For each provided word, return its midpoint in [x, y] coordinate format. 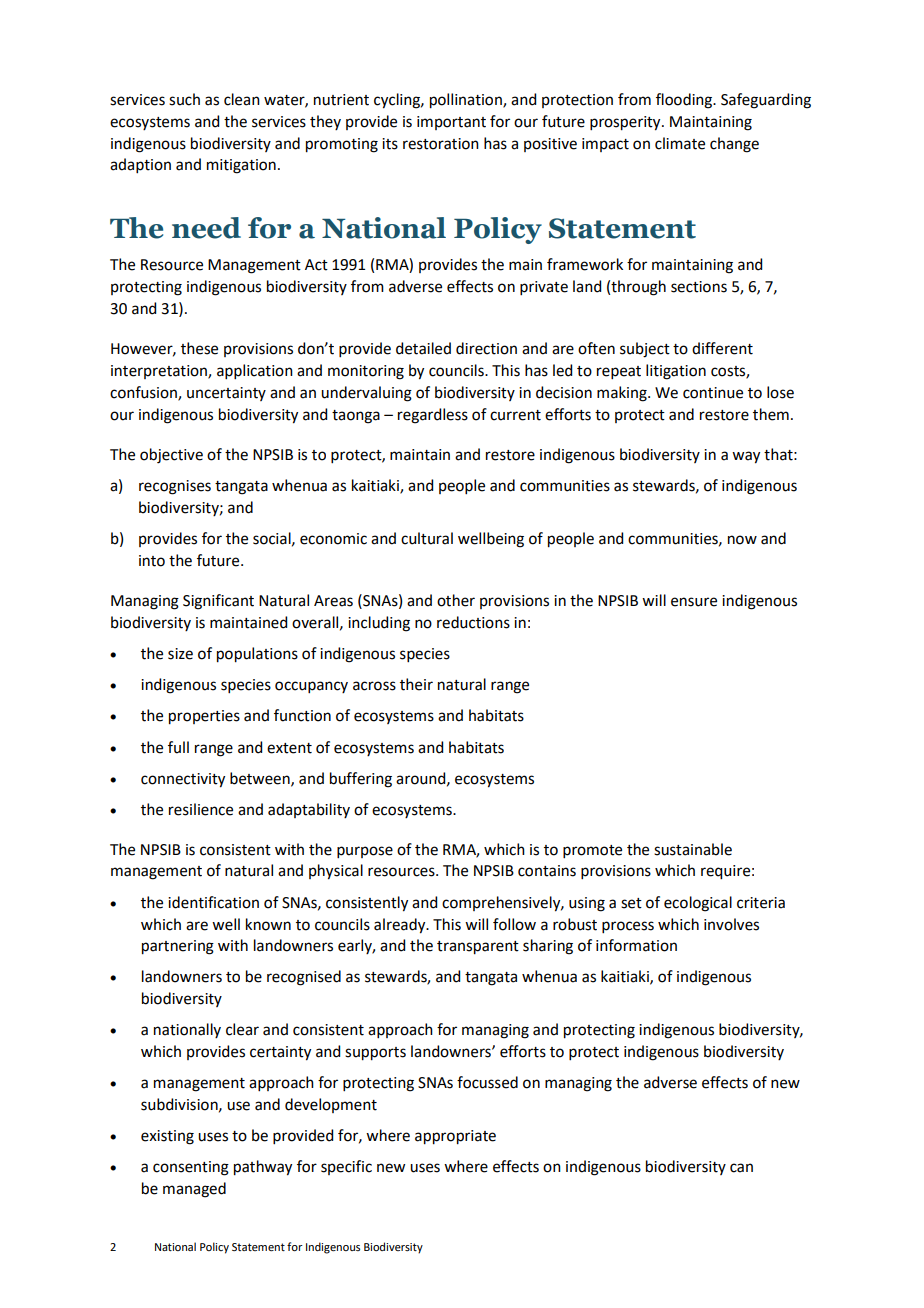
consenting [191, 1168]
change [734, 145]
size [180, 654]
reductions [473, 622]
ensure [694, 602]
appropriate [455, 1137]
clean [242, 99]
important [451, 123]
